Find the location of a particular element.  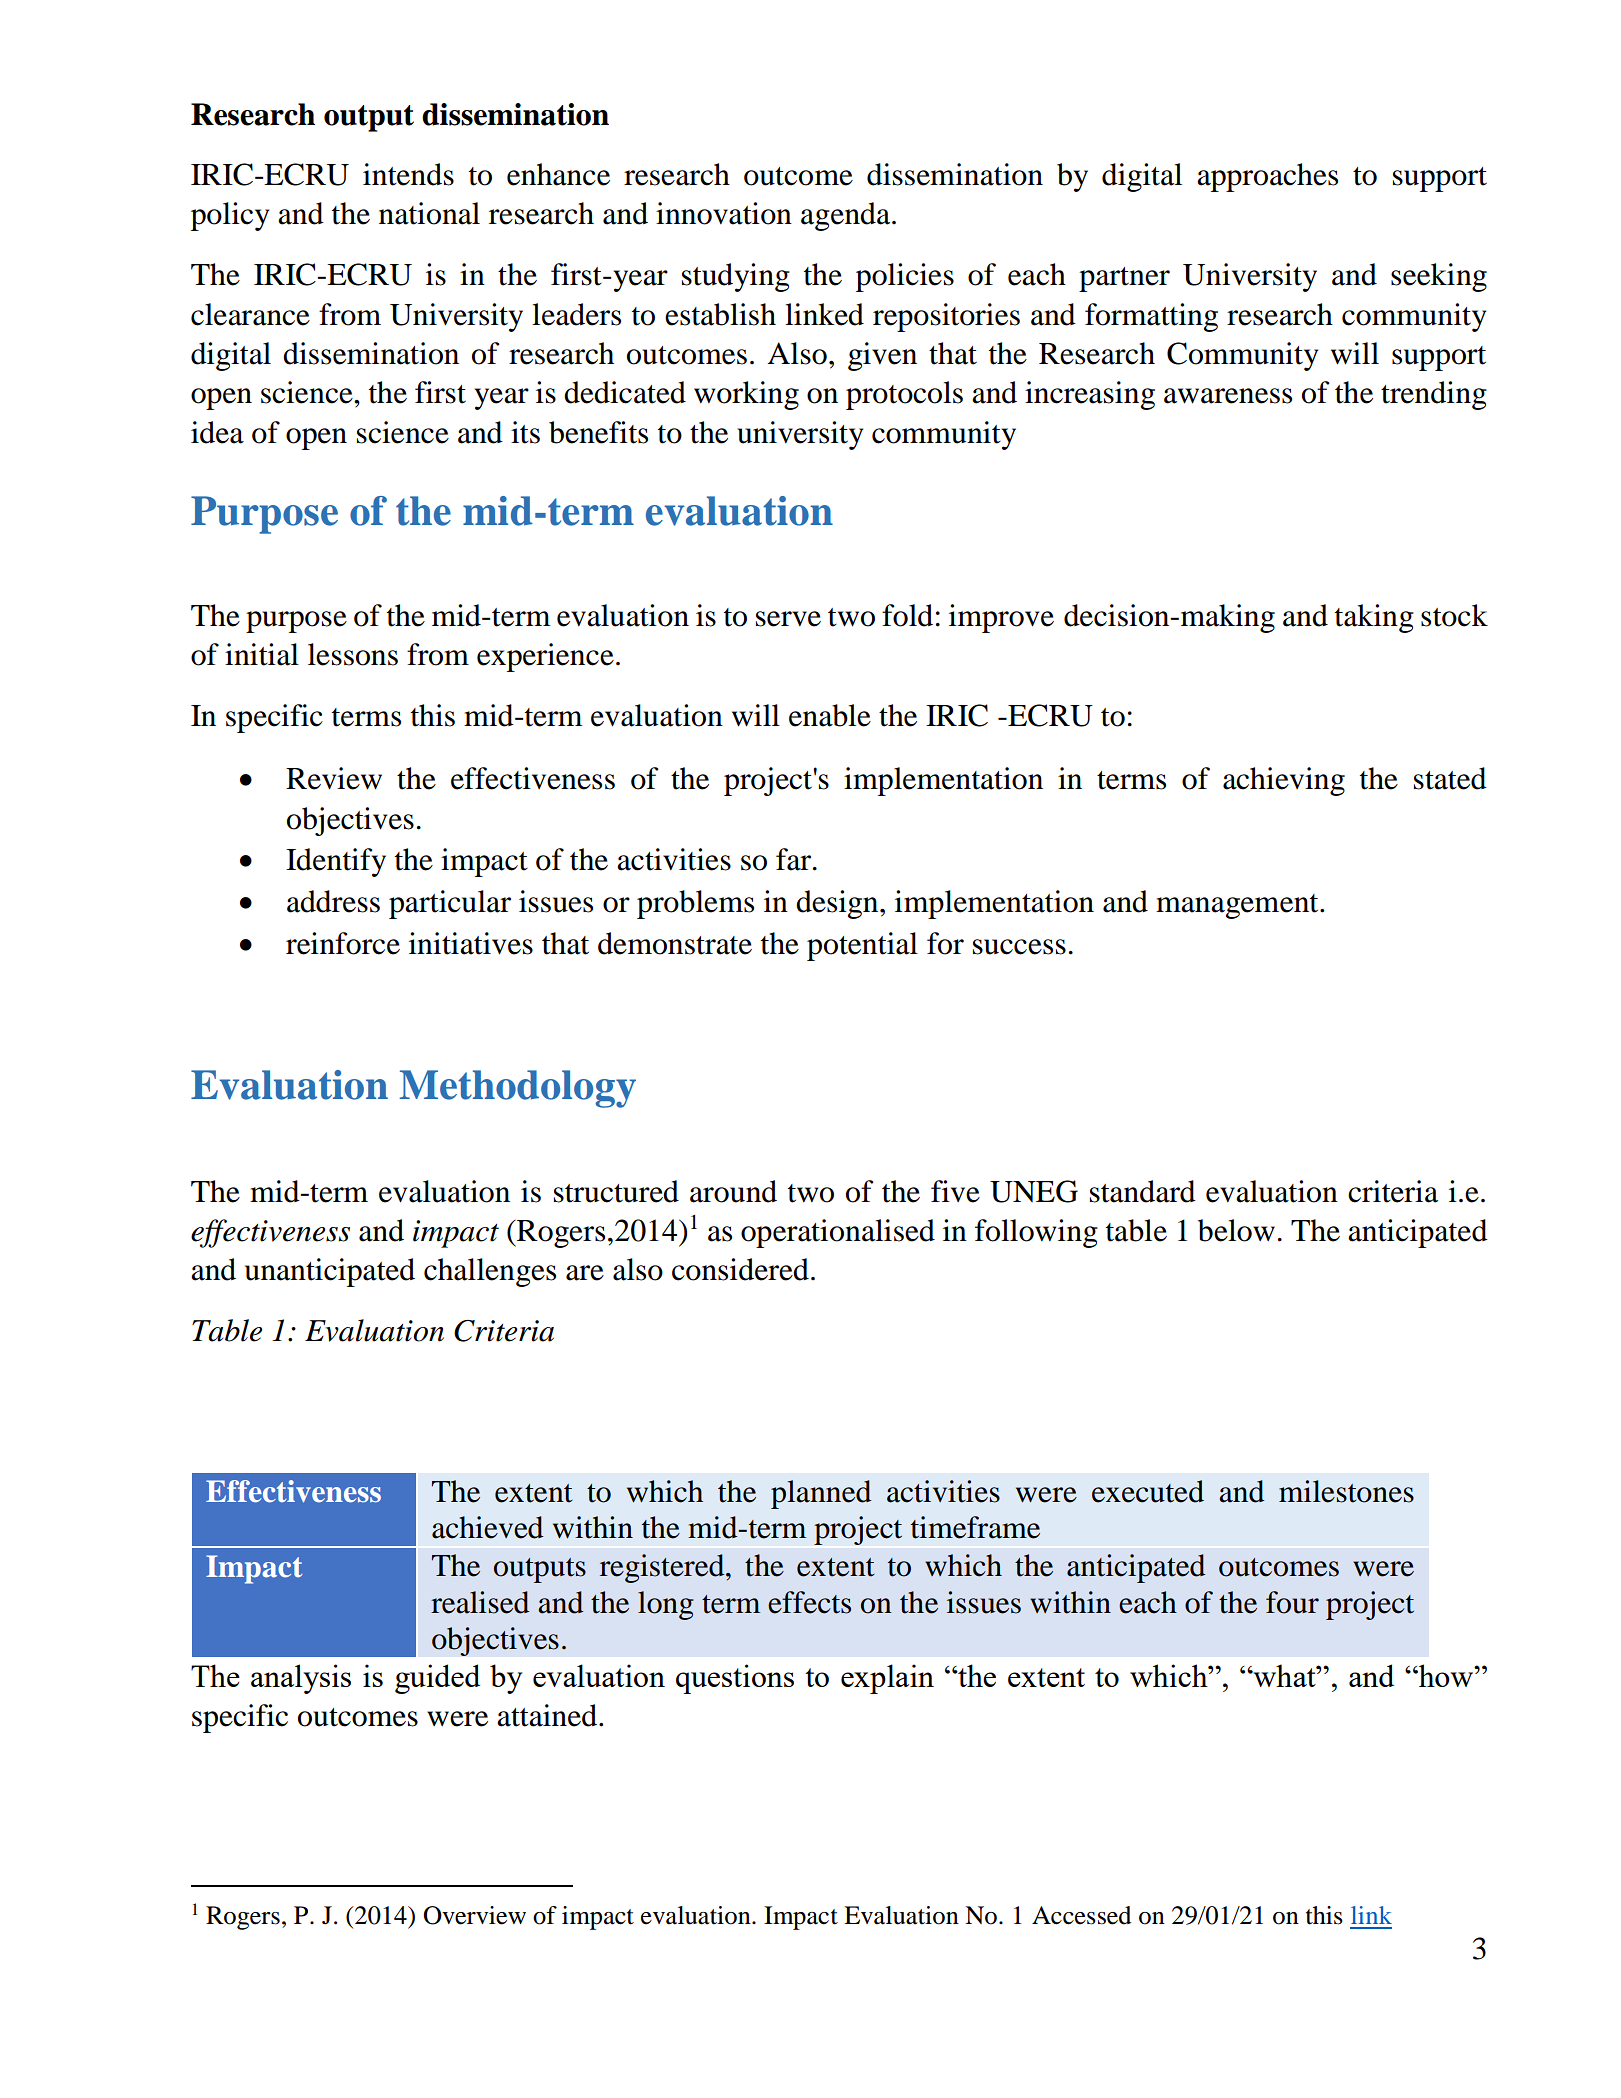

reinforce is located at coordinates (343, 943).
